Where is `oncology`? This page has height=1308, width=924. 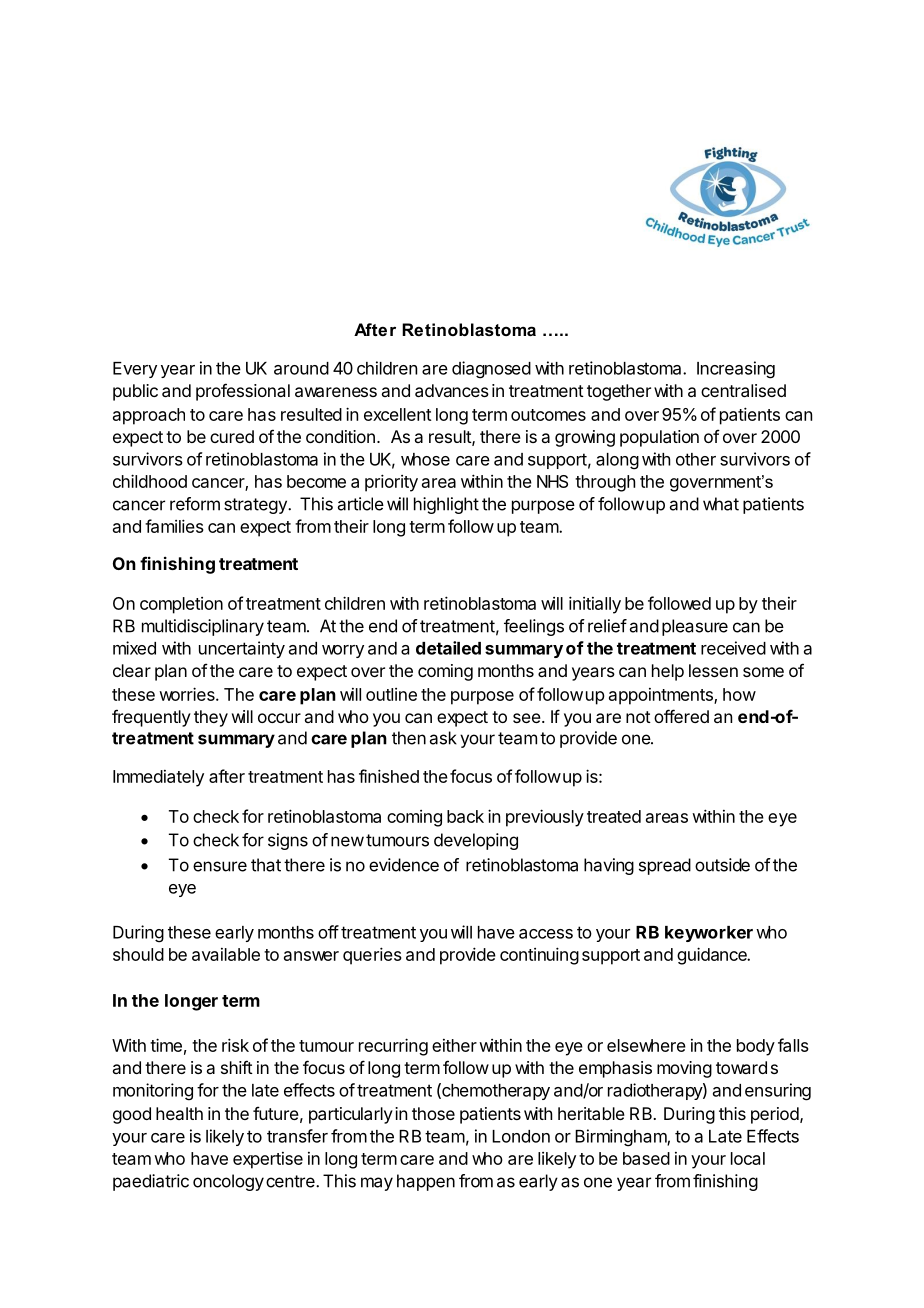
oncology is located at coordinates (228, 1182).
